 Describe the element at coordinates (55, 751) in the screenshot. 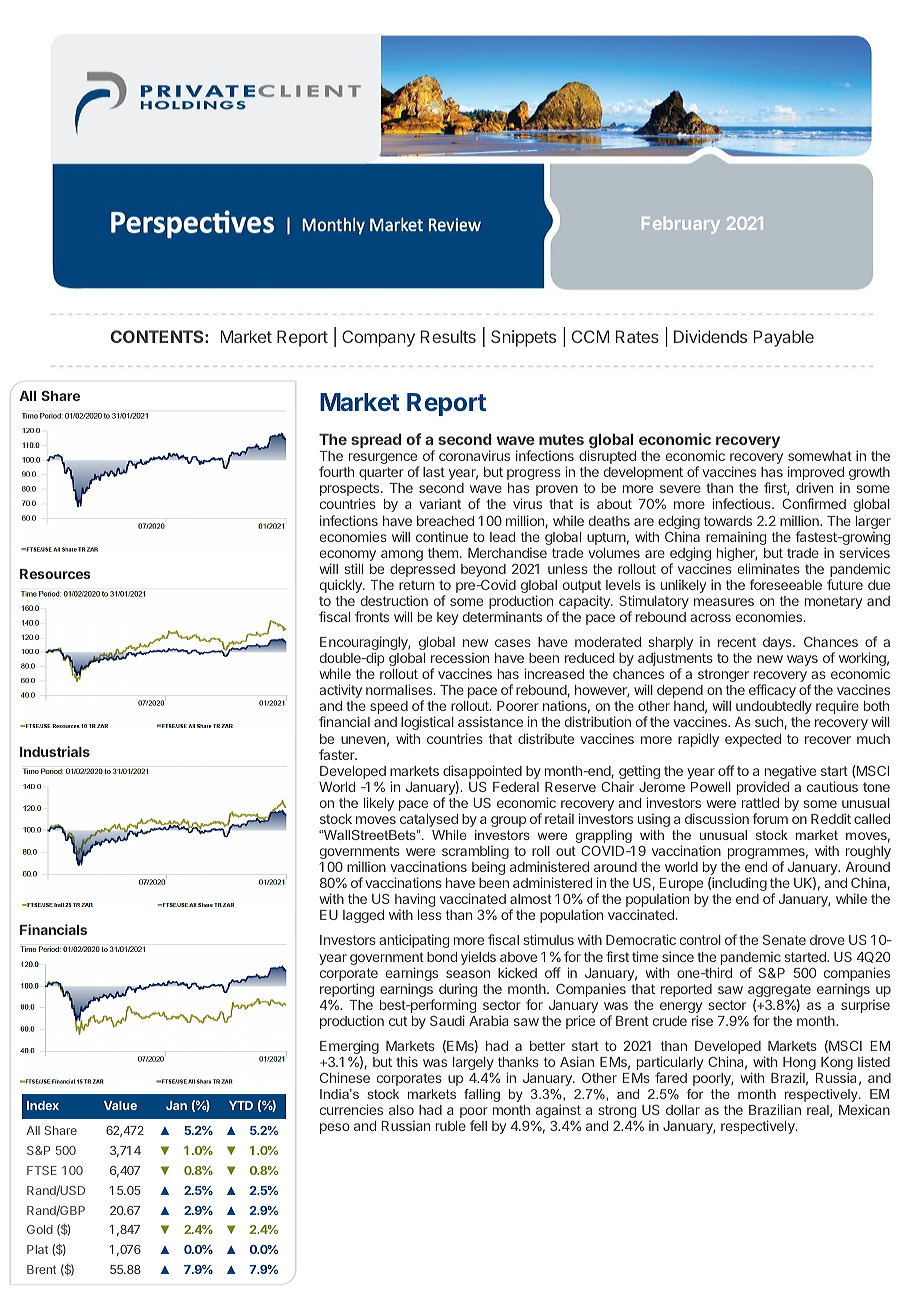

I see `Industrials` at that location.
